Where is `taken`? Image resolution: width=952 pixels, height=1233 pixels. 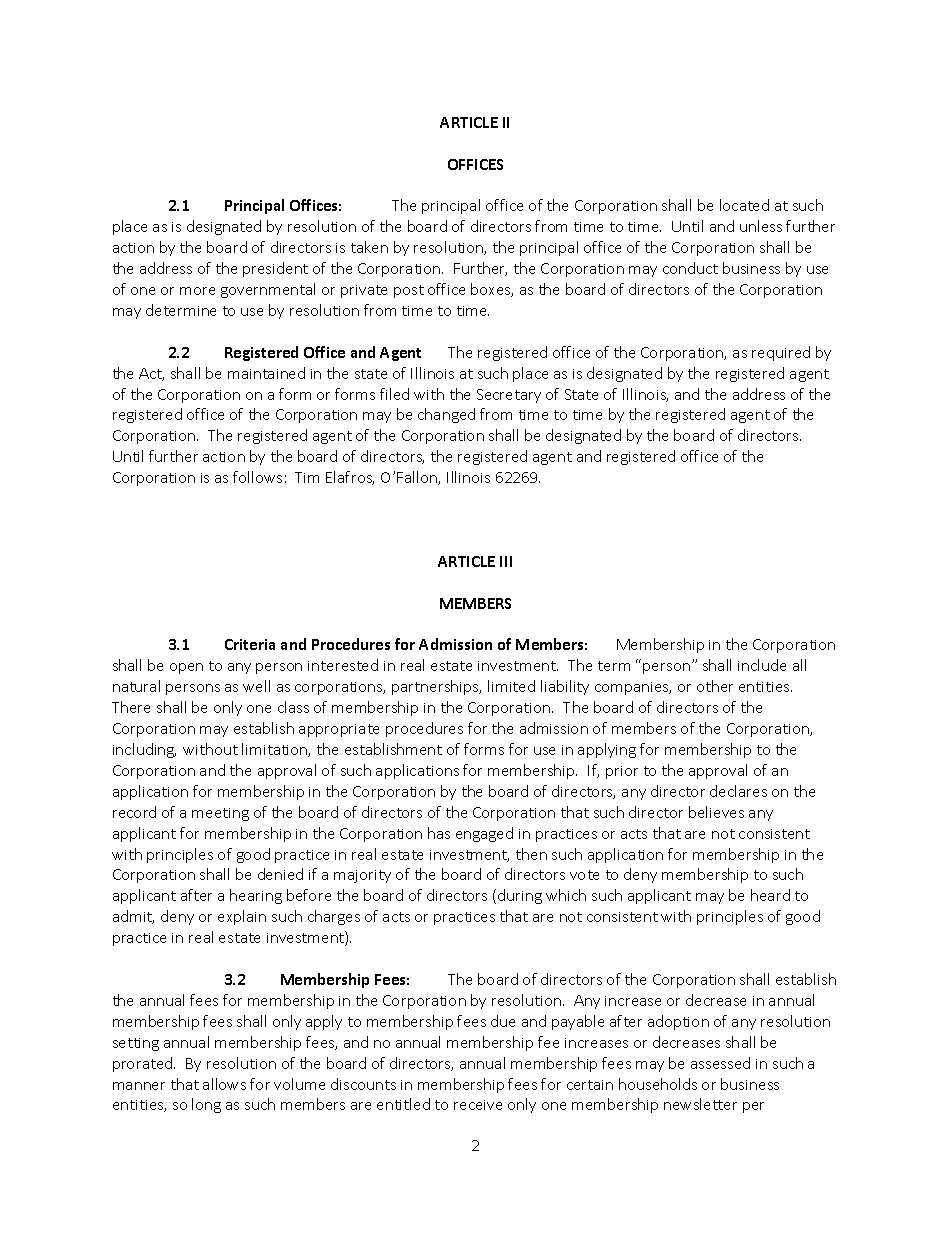 taken is located at coordinates (369, 247).
